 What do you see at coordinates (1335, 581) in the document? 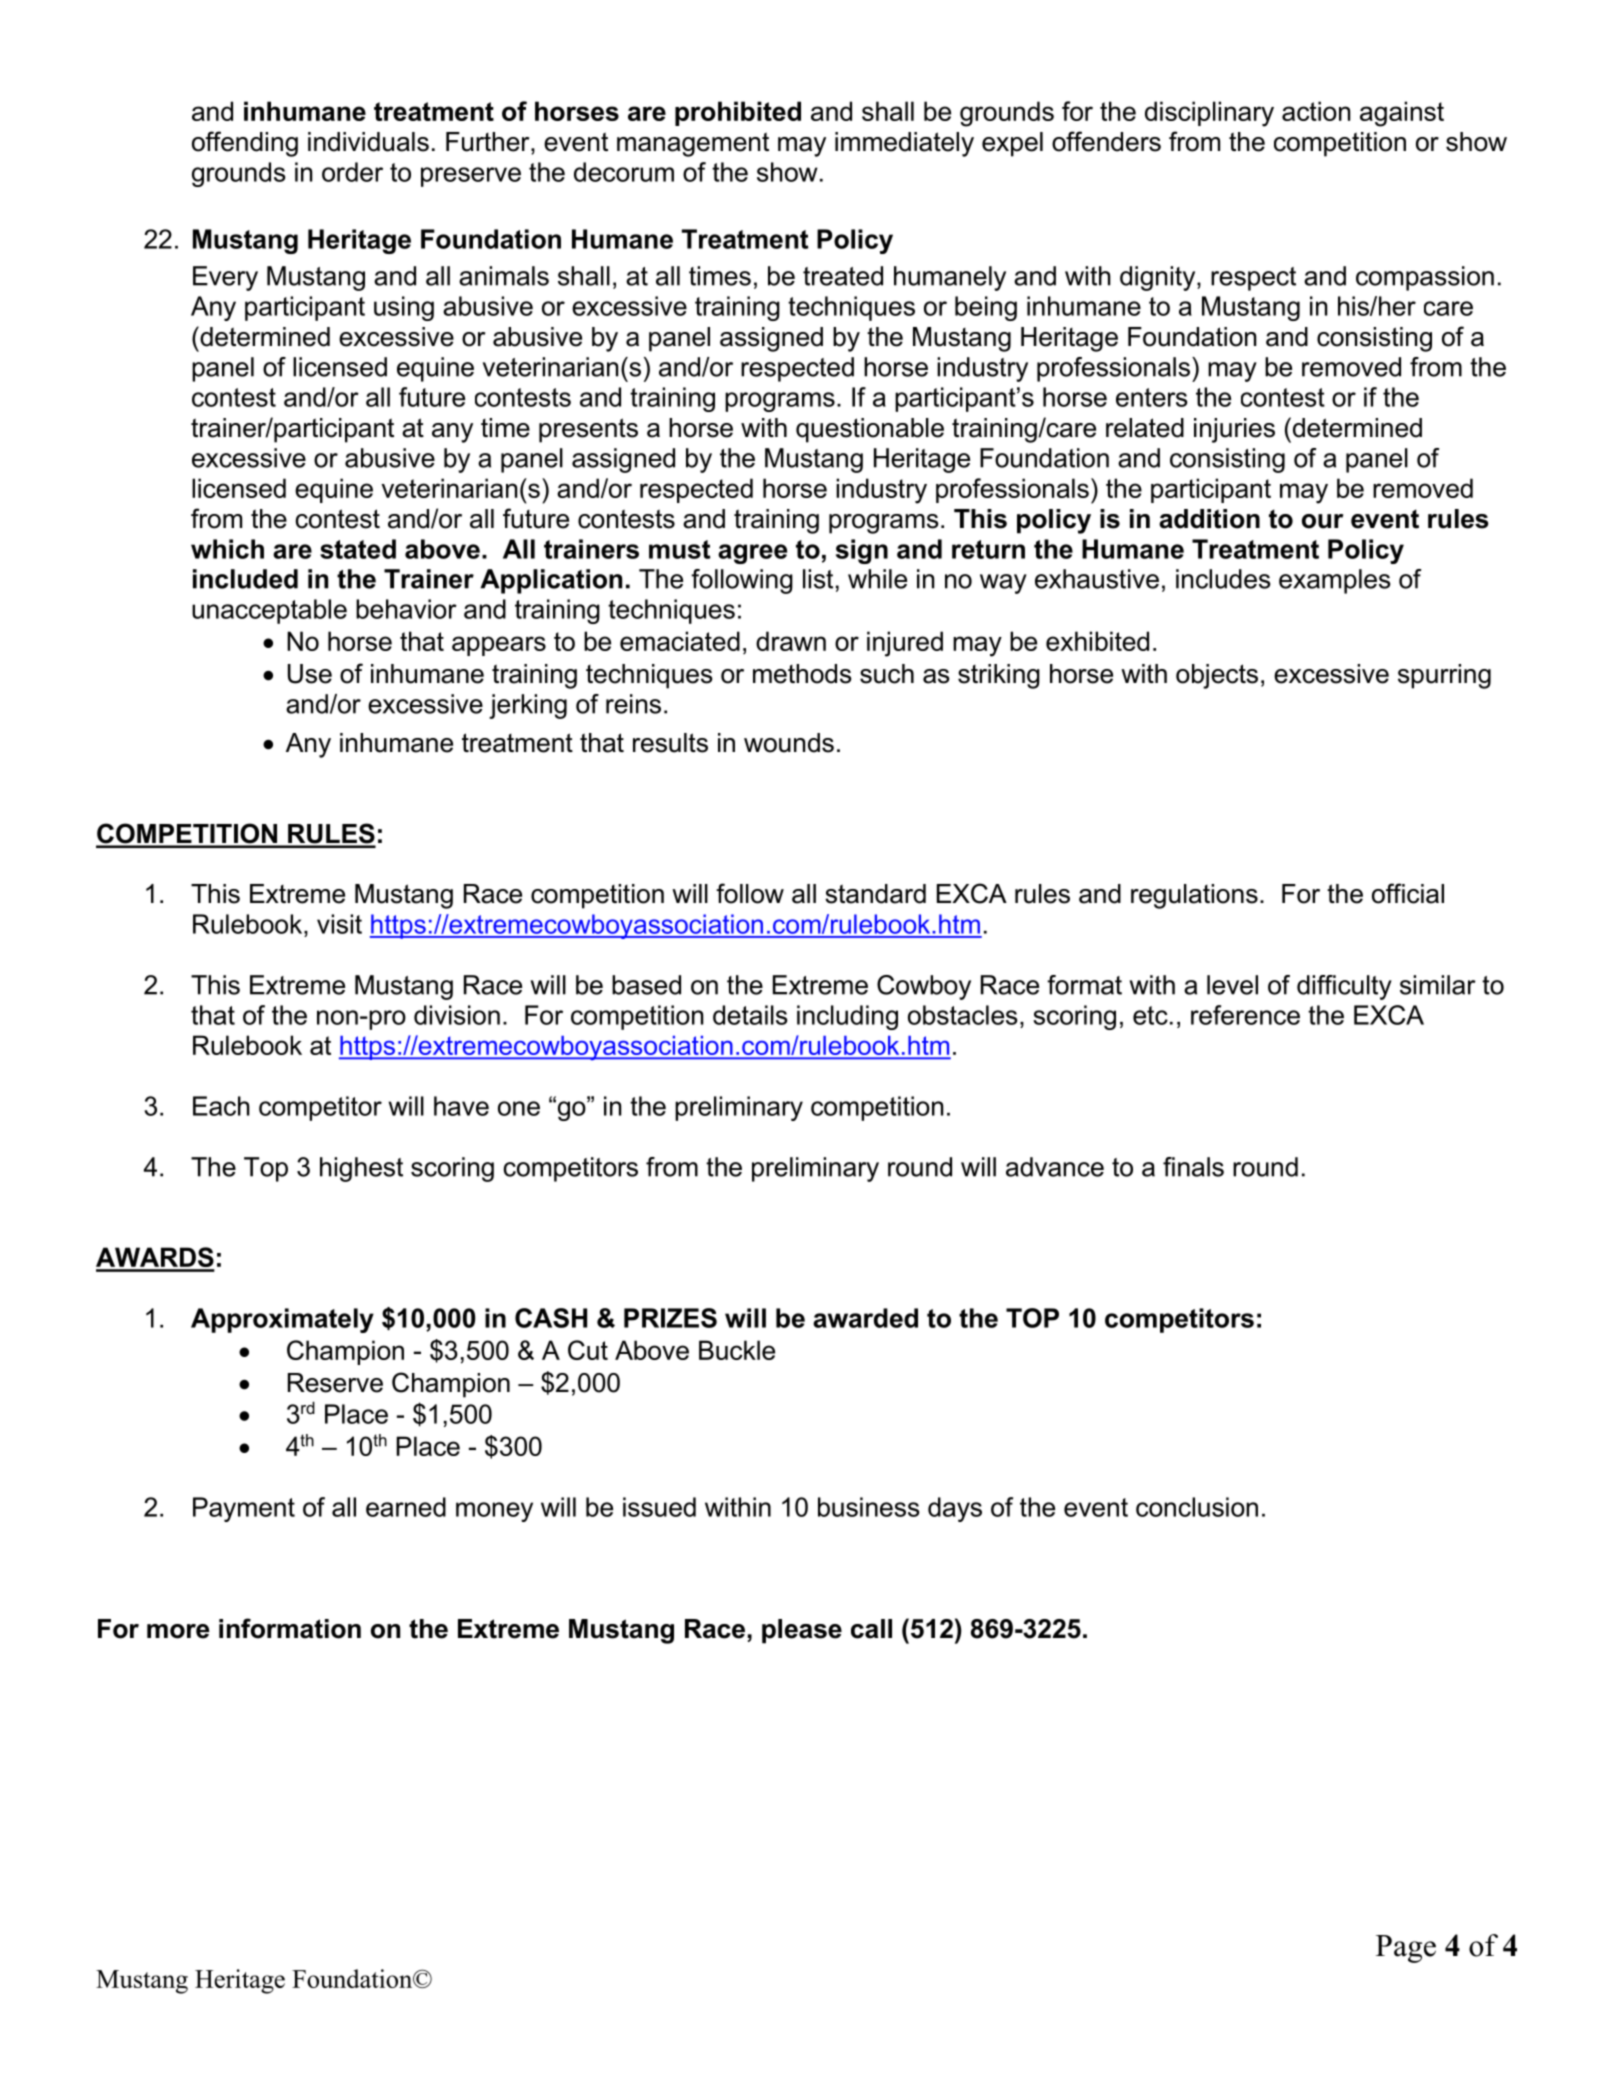
I see `examples` at bounding box center [1335, 581].
